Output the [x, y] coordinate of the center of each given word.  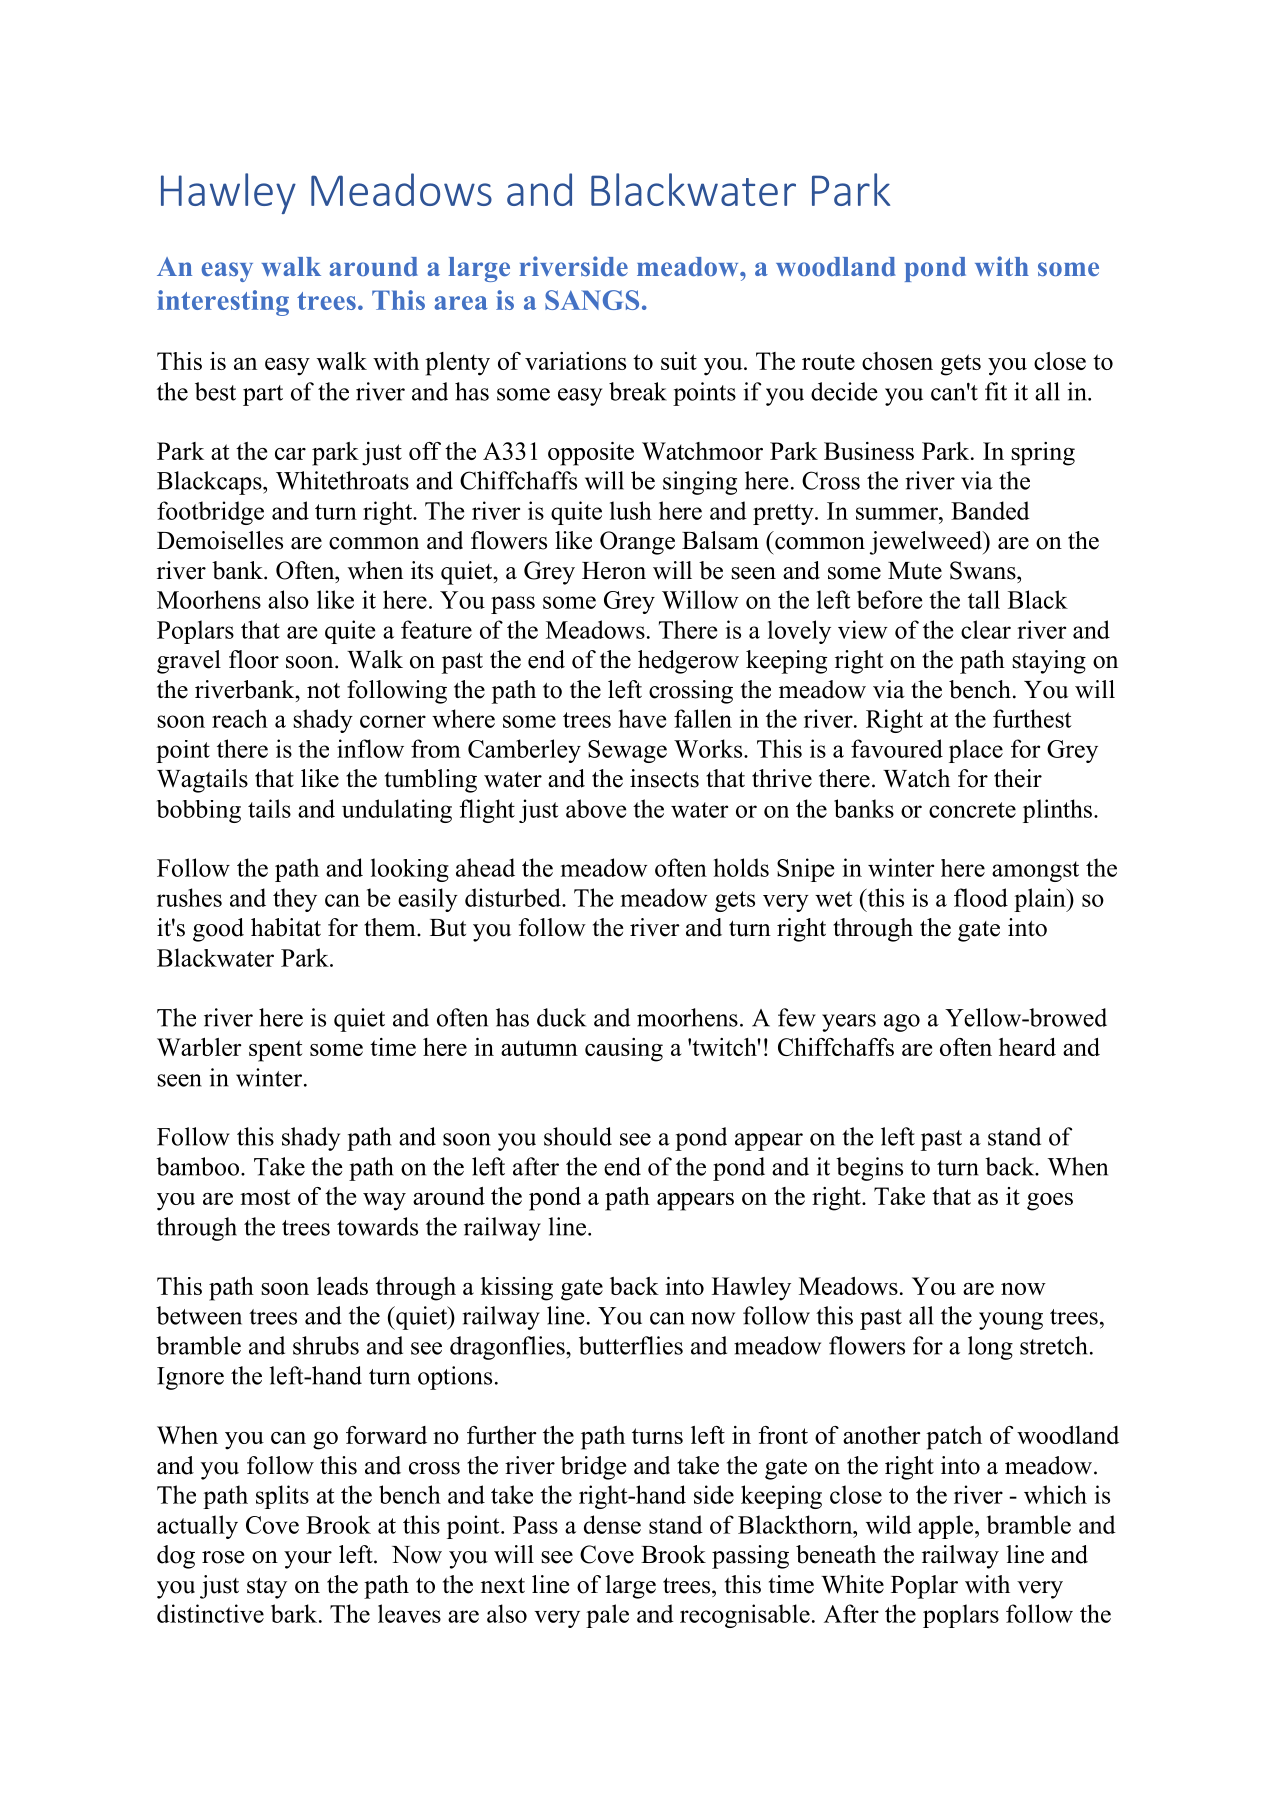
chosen [897, 361]
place [976, 751]
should [578, 1136]
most [265, 1197]
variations [575, 361]
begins [869, 1169]
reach [240, 718]
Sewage [627, 751]
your [308, 1560]
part [263, 395]
